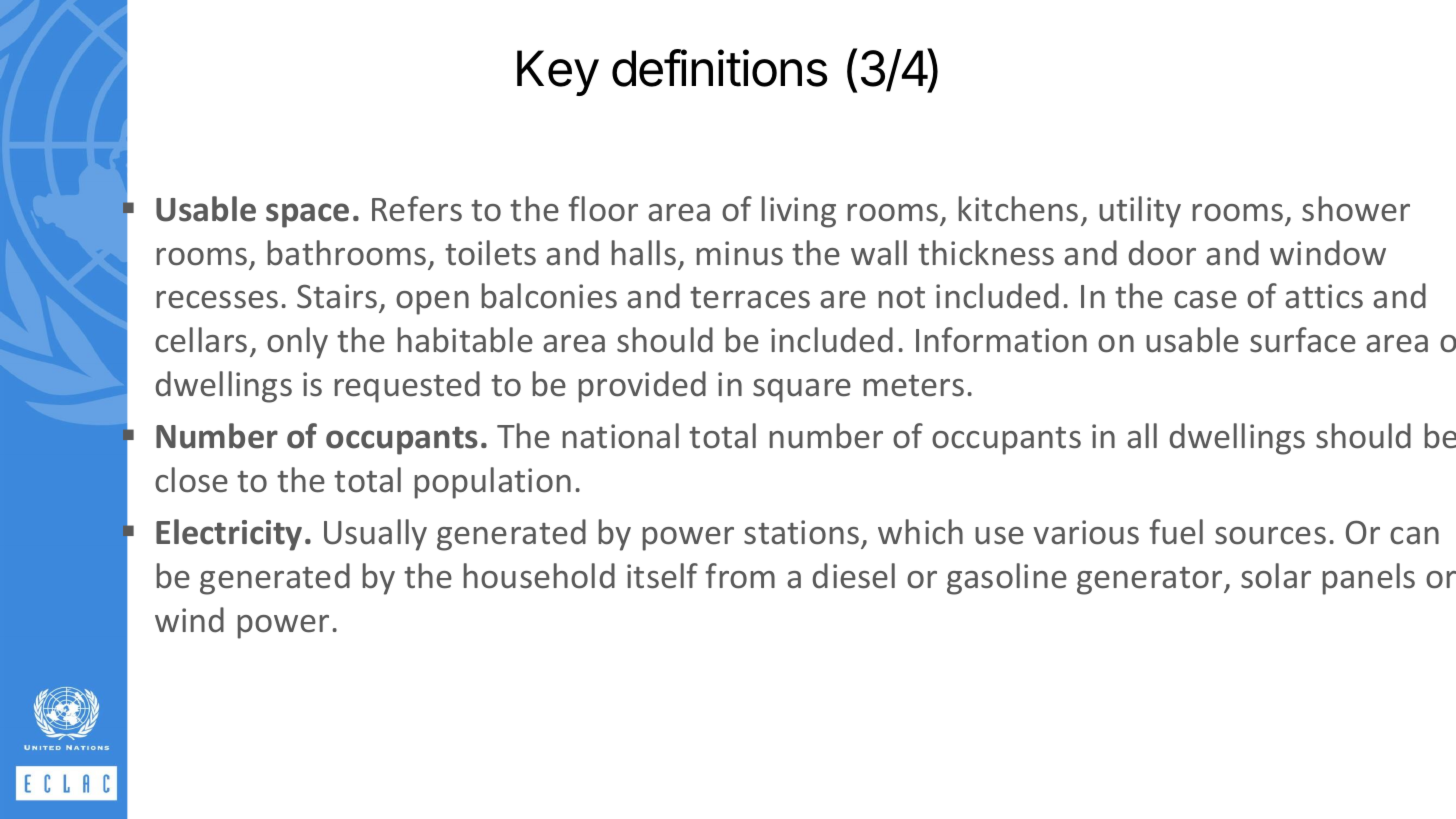 This screenshot has width=1456, height=819. Describe the element at coordinates (191, 480) in the screenshot. I see `close` at that location.
